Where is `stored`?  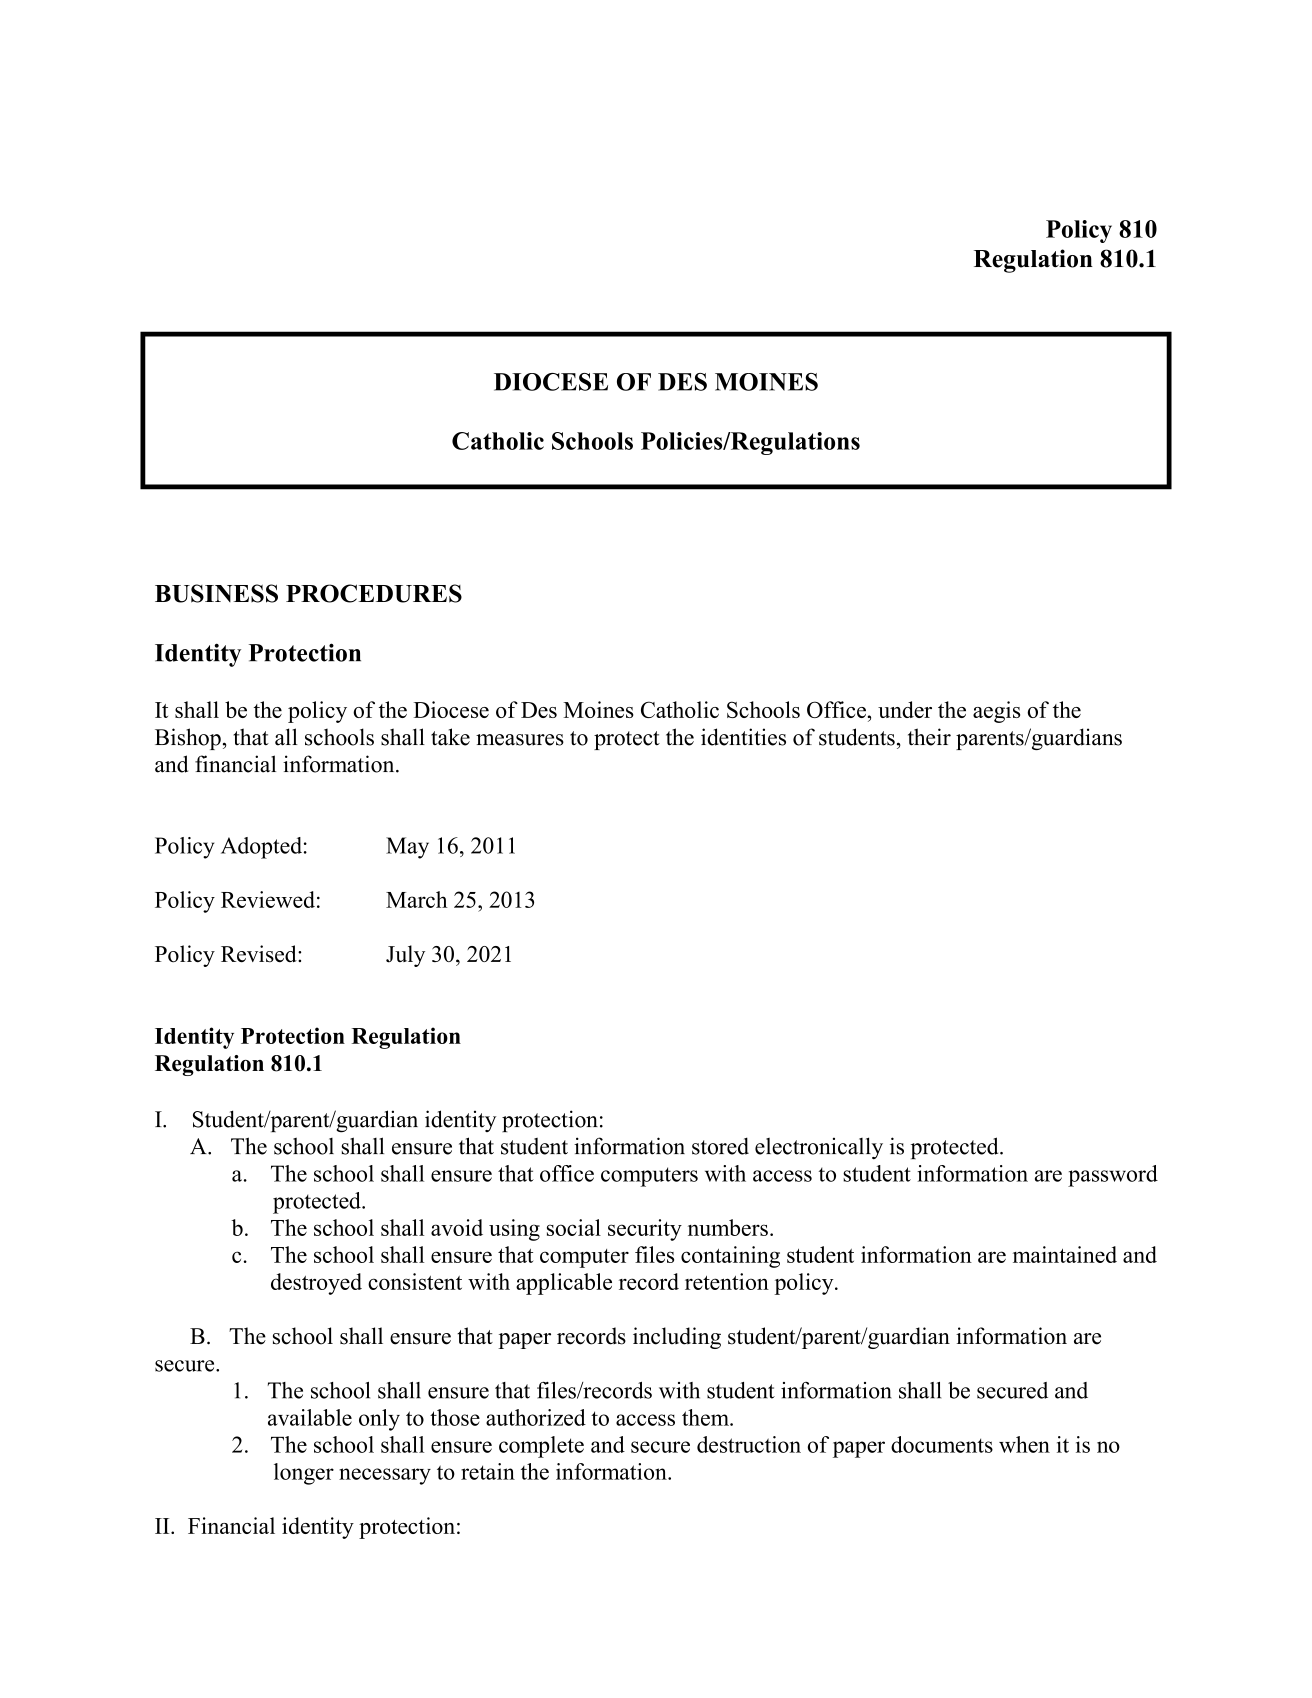 stored is located at coordinates (720, 1146).
